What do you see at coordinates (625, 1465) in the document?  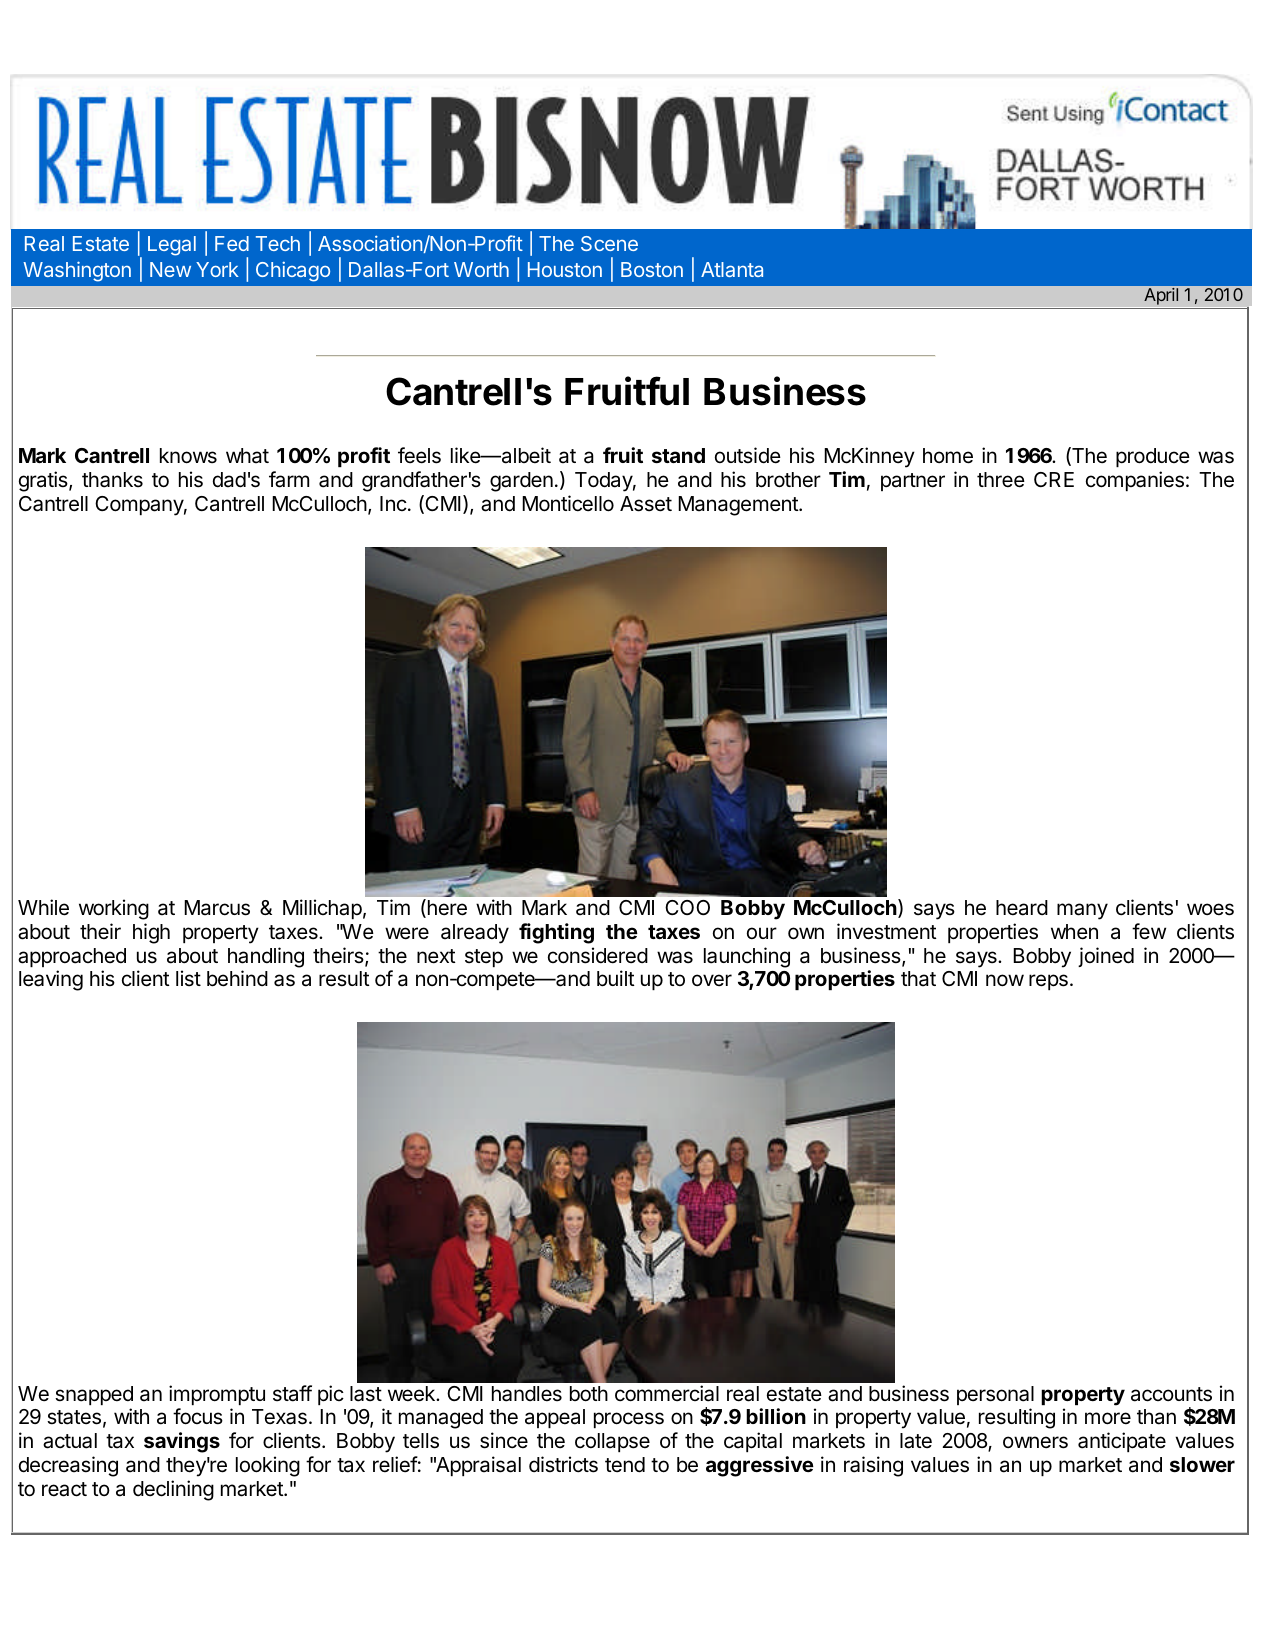 I see `tend` at bounding box center [625, 1465].
